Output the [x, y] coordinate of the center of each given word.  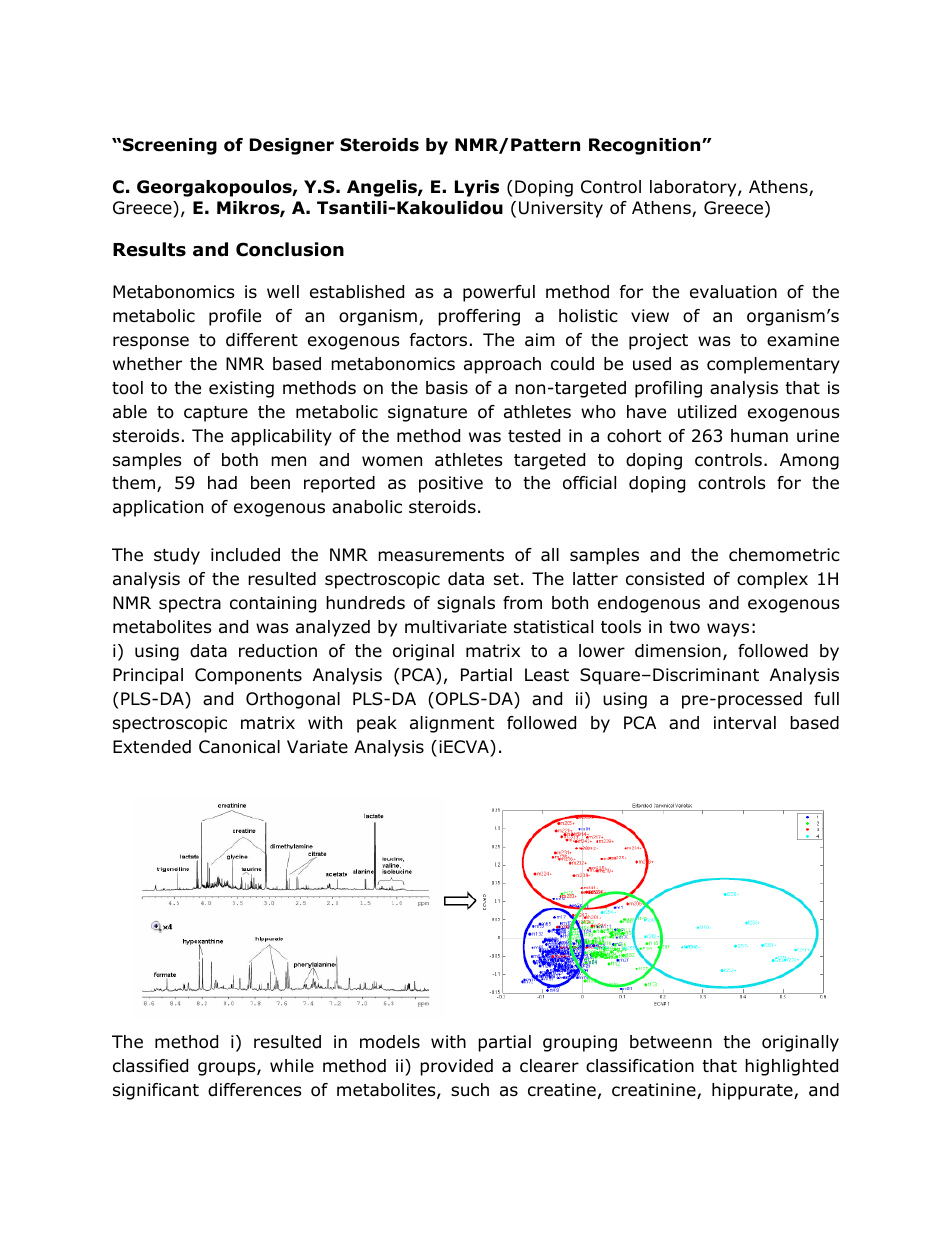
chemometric [784, 555]
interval [745, 723]
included [245, 555]
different [262, 340]
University [561, 209]
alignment [452, 724]
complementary [773, 365]
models [390, 1042]
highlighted [791, 1067]
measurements [441, 555]
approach [502, 365]
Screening [170, 146]
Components [248, 676]
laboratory [694, 188]
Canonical [239, 747]
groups [228, 1069]
